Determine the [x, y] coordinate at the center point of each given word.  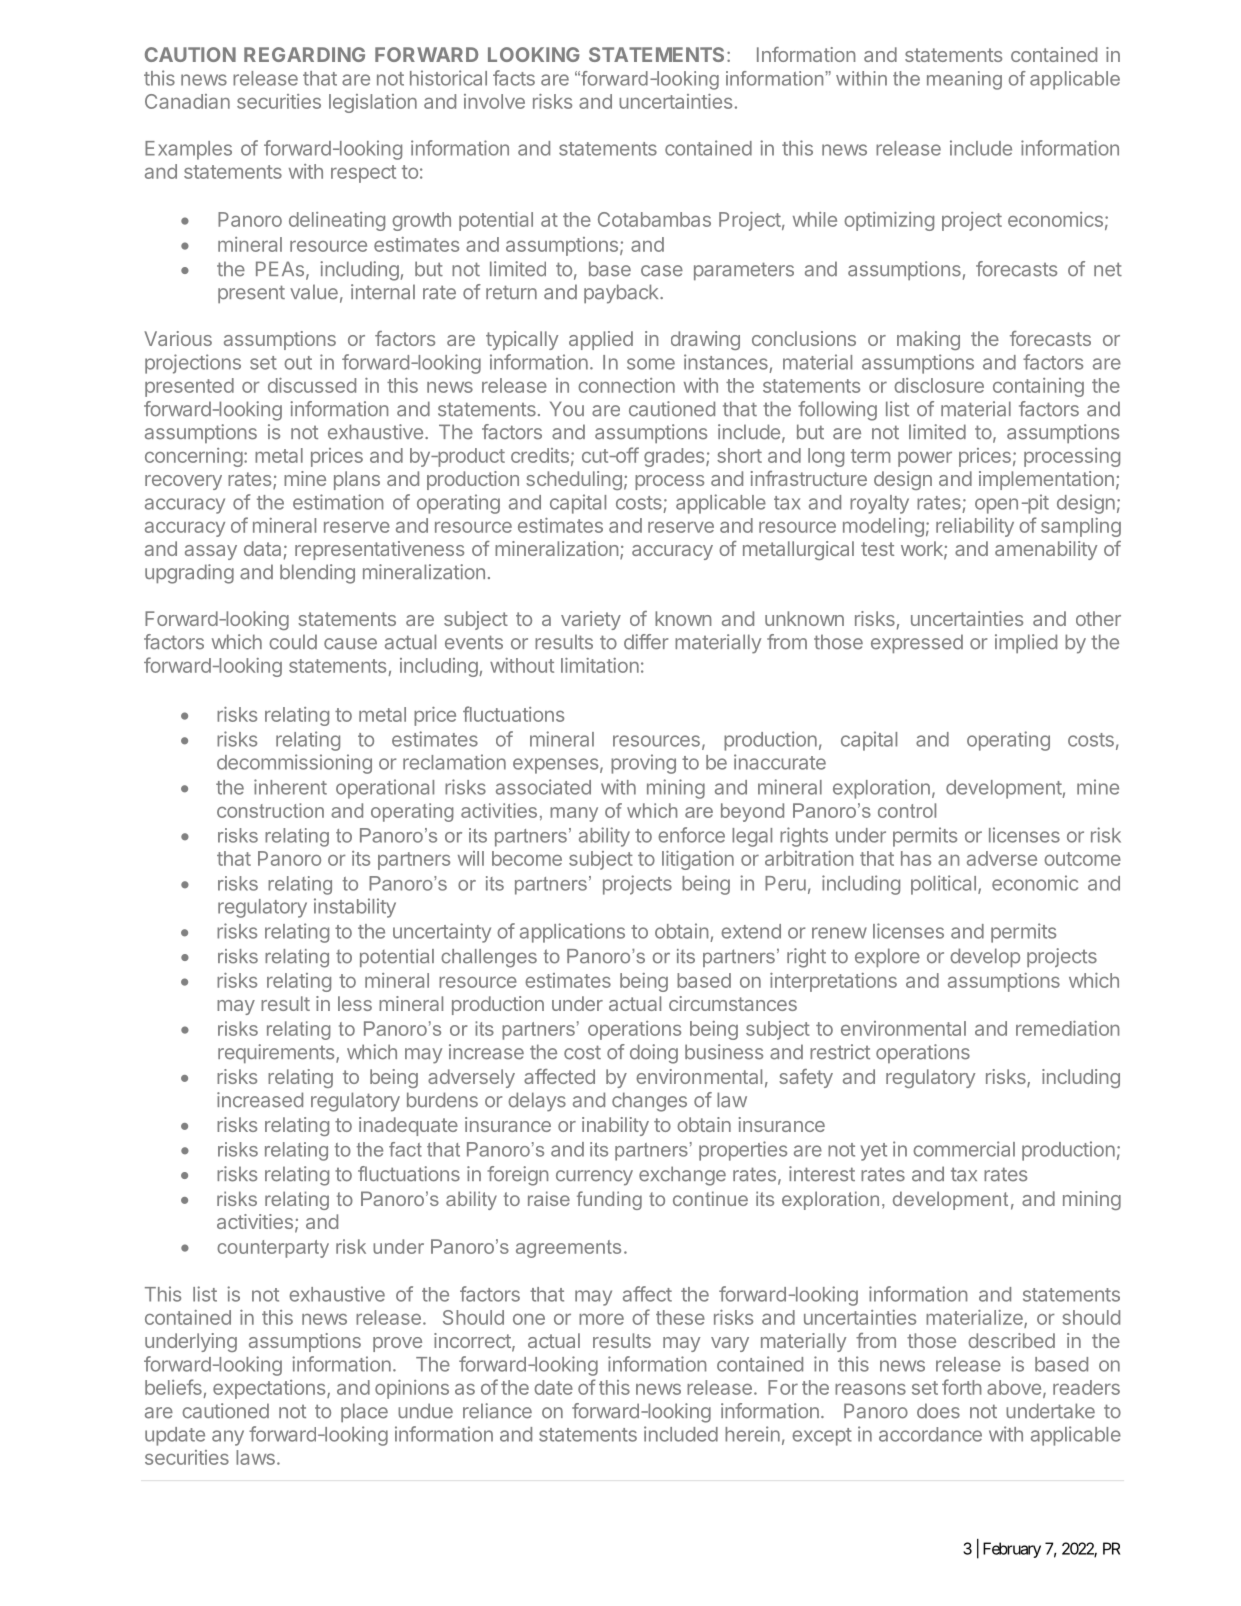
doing [654, 1054]
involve [494, 101]
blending [317, 574]
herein [752, 1434]
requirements [277, 1053]
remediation [1067, 1028]
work [923, 550]
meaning [964, 80]
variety [591, 620]
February [1012, 1550]
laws [255, 1457]
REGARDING [304, 54]
